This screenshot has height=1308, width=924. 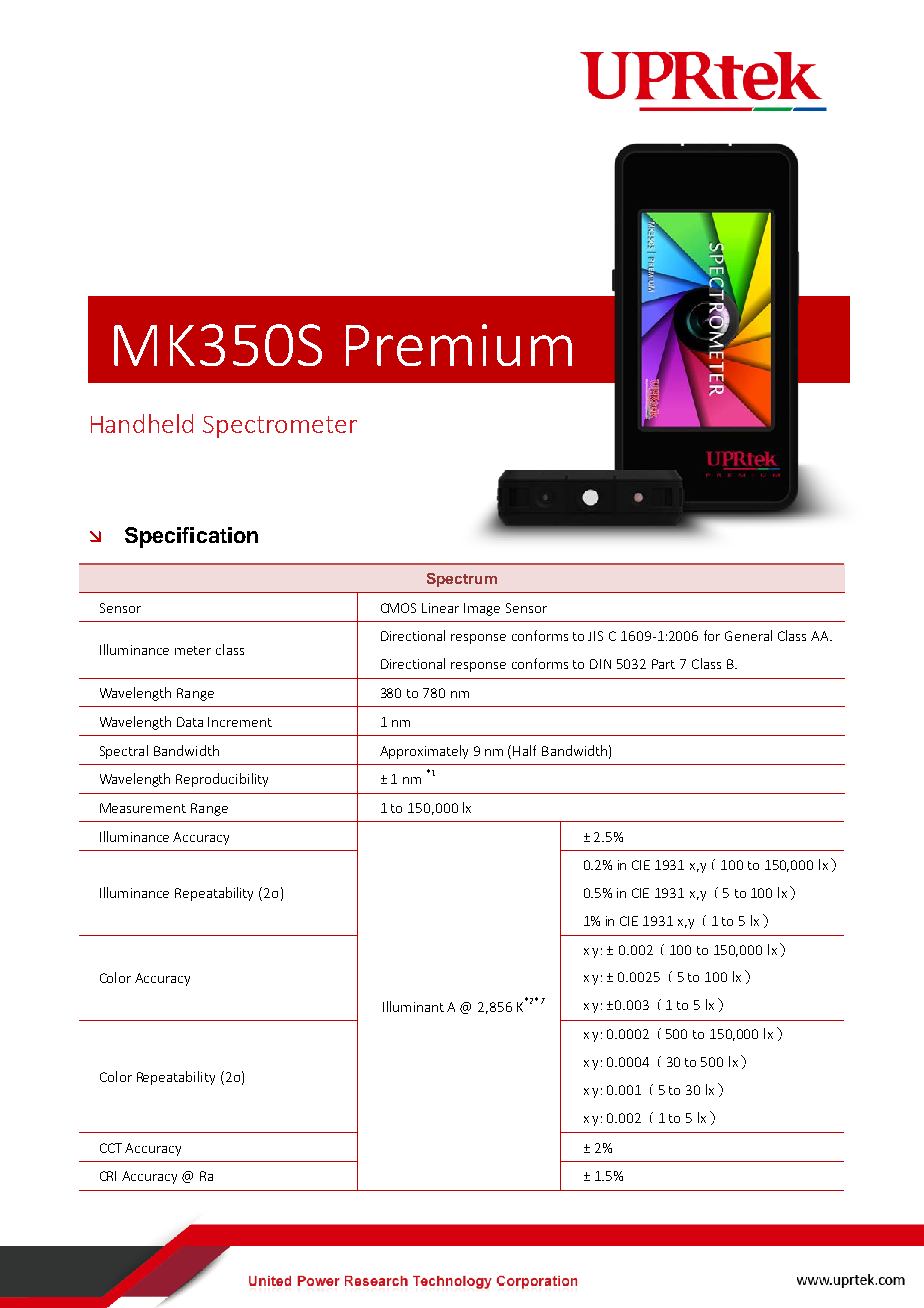 I want to click on Approximately, so click(x=424, y=752).
